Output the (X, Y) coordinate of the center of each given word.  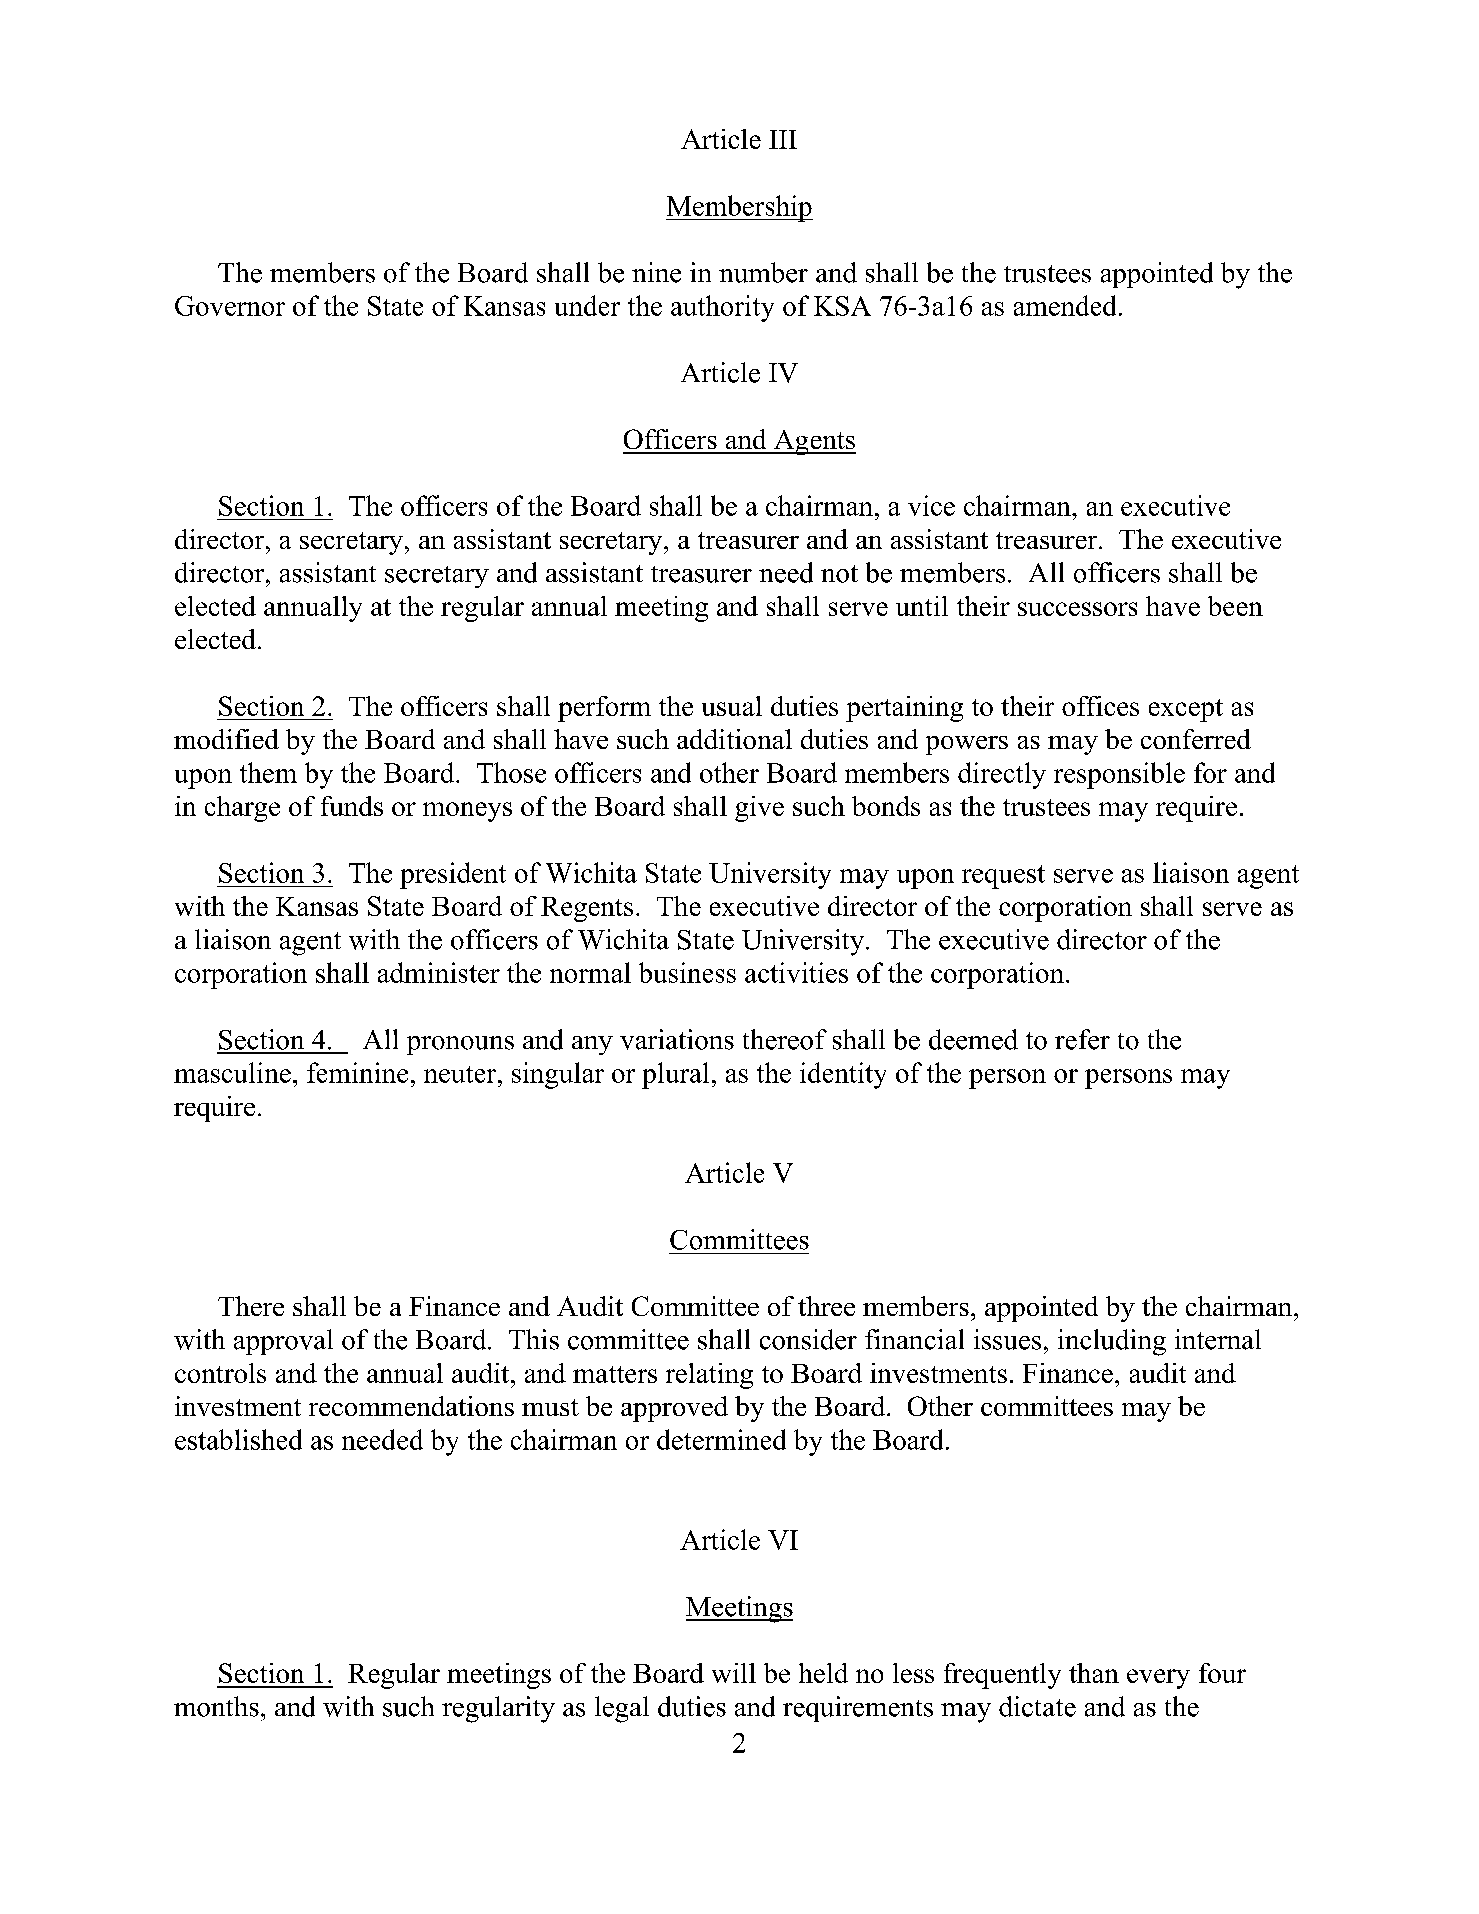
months (216, 1706)
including (1112, 1342)
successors (1077, 609)
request (1003, 877)
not (839, 574)
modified (226, 739)
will (734, 1673)
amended (1065, 305)
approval (283, 1342)
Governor (230, 306)
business (687, 972)
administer (439, 972)
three (826, 1306)
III (783, 139)
